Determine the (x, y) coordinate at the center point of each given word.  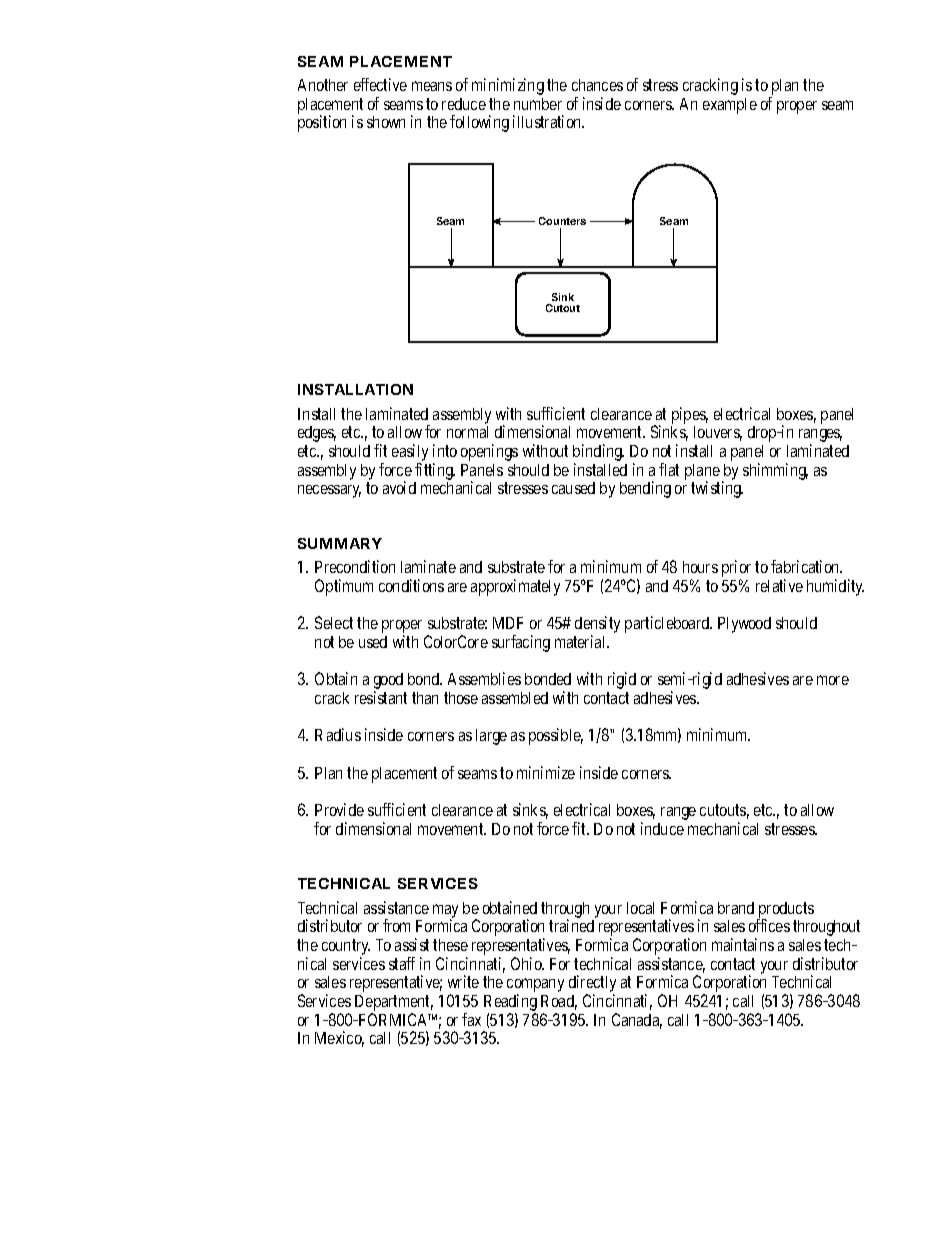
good (390, 683)
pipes (689, 417)
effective (380, 84)
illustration (548, 121)
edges (317, 436)
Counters (562, 221)
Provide (339, 809)
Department (394, 1004)
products (785, 911)
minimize (546, 772)
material (582, 641)
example (730, 106)
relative (779, 585)
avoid (399, 487)
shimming (775, 471)
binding (598, 454)
